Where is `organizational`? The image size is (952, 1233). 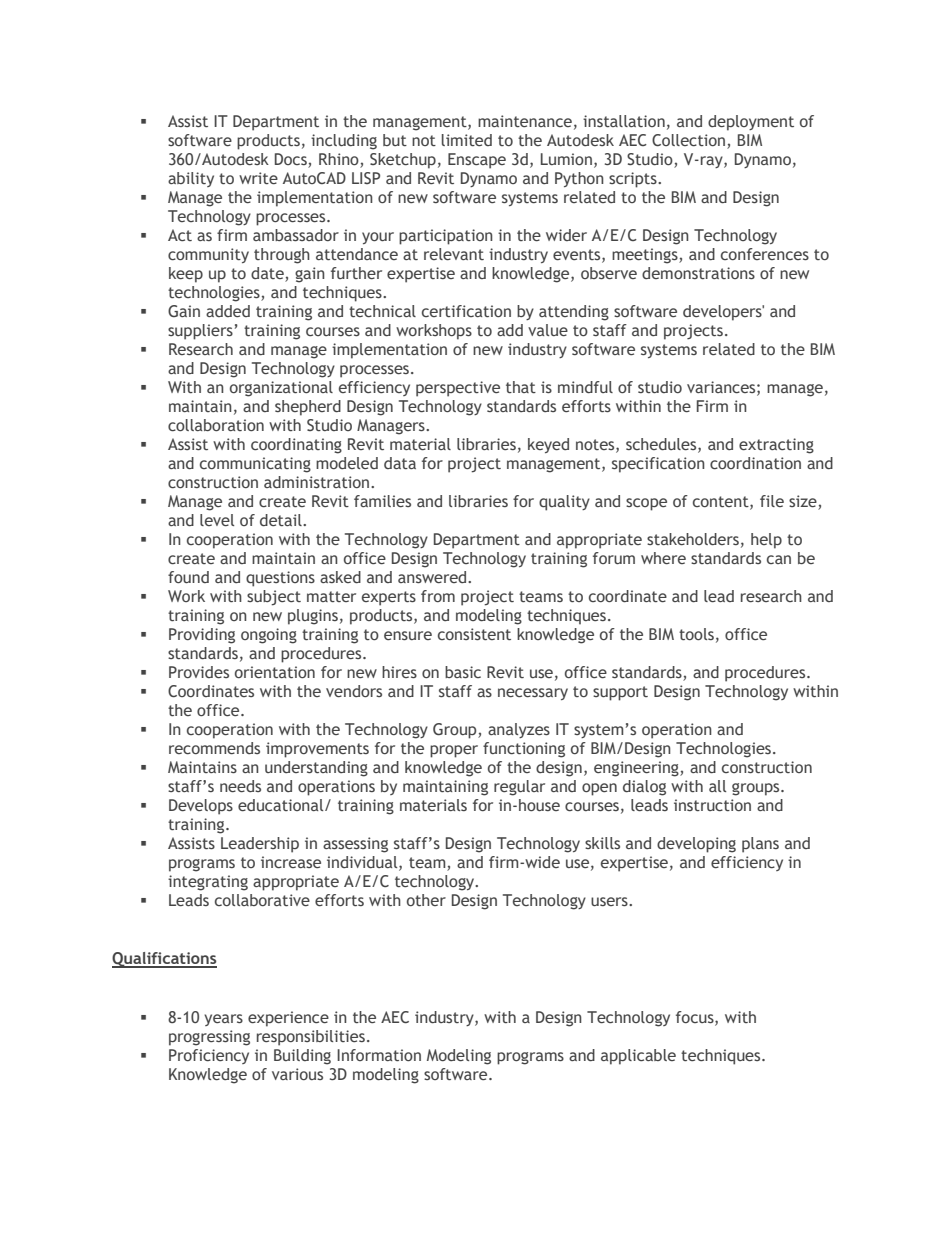
organizational is located at coordinates (281, 389).
